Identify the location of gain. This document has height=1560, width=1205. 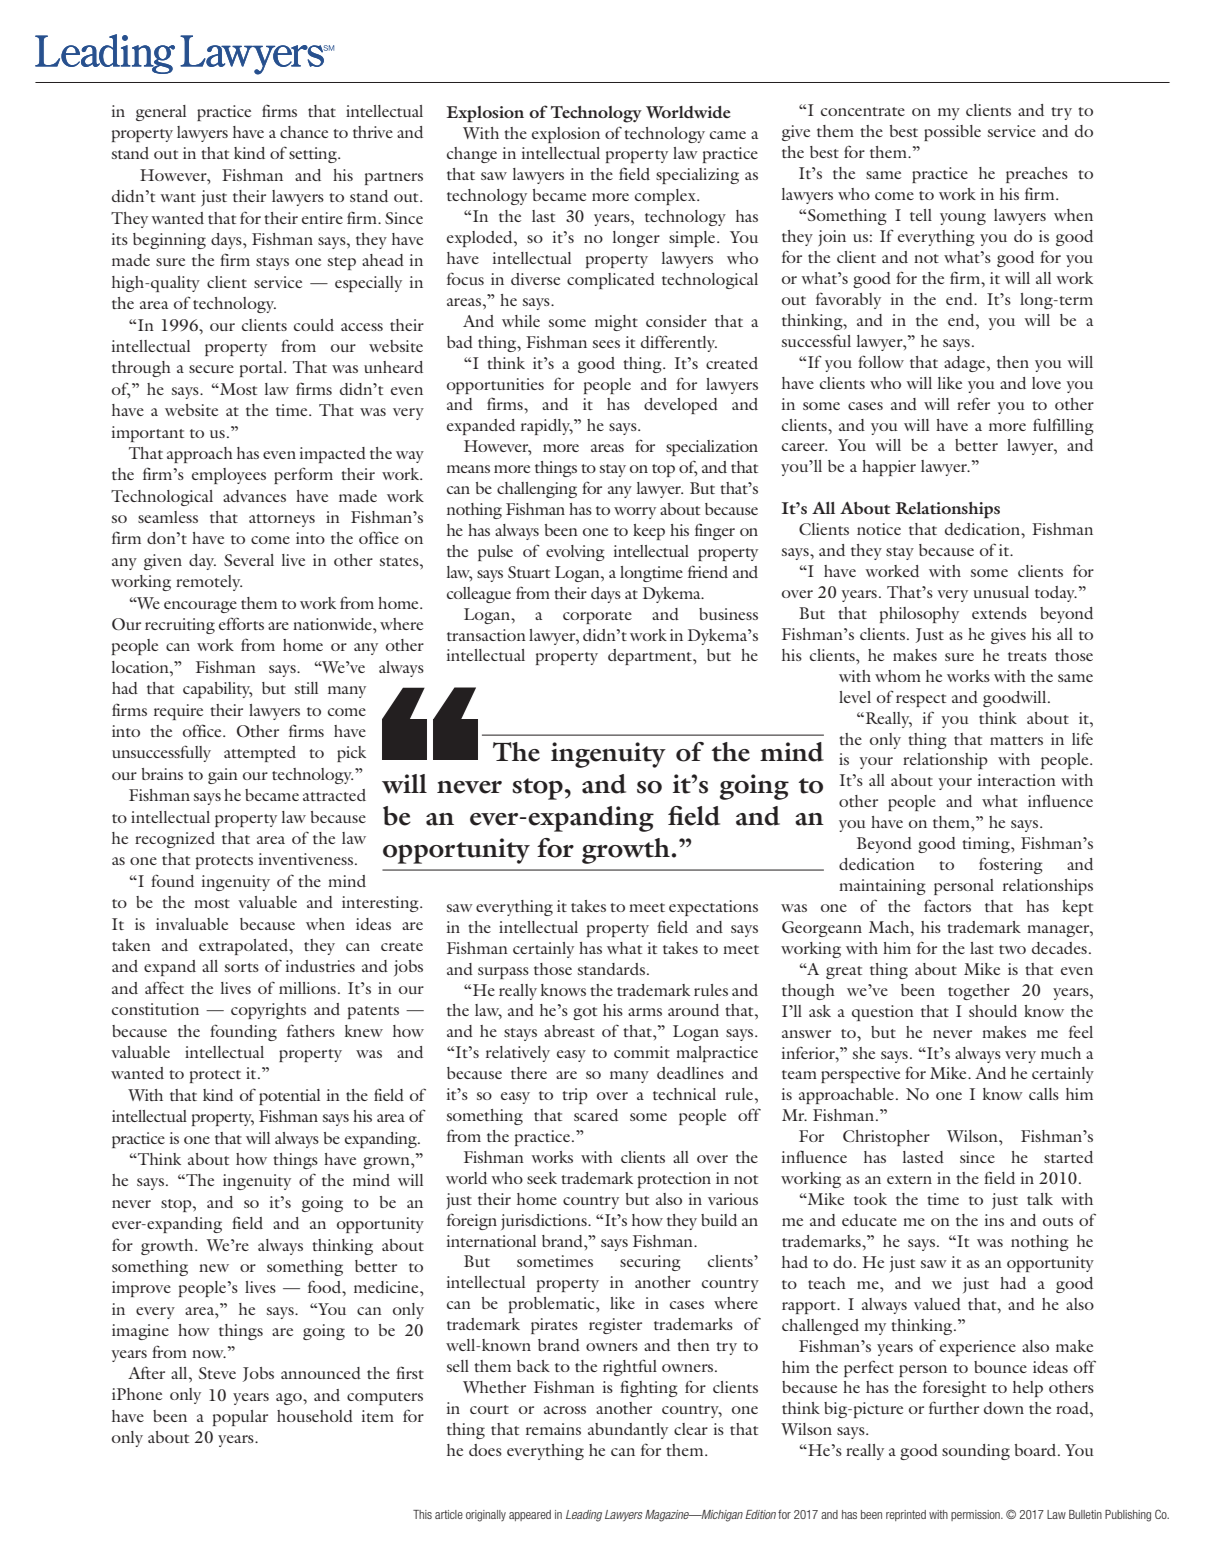
(223, 776).
